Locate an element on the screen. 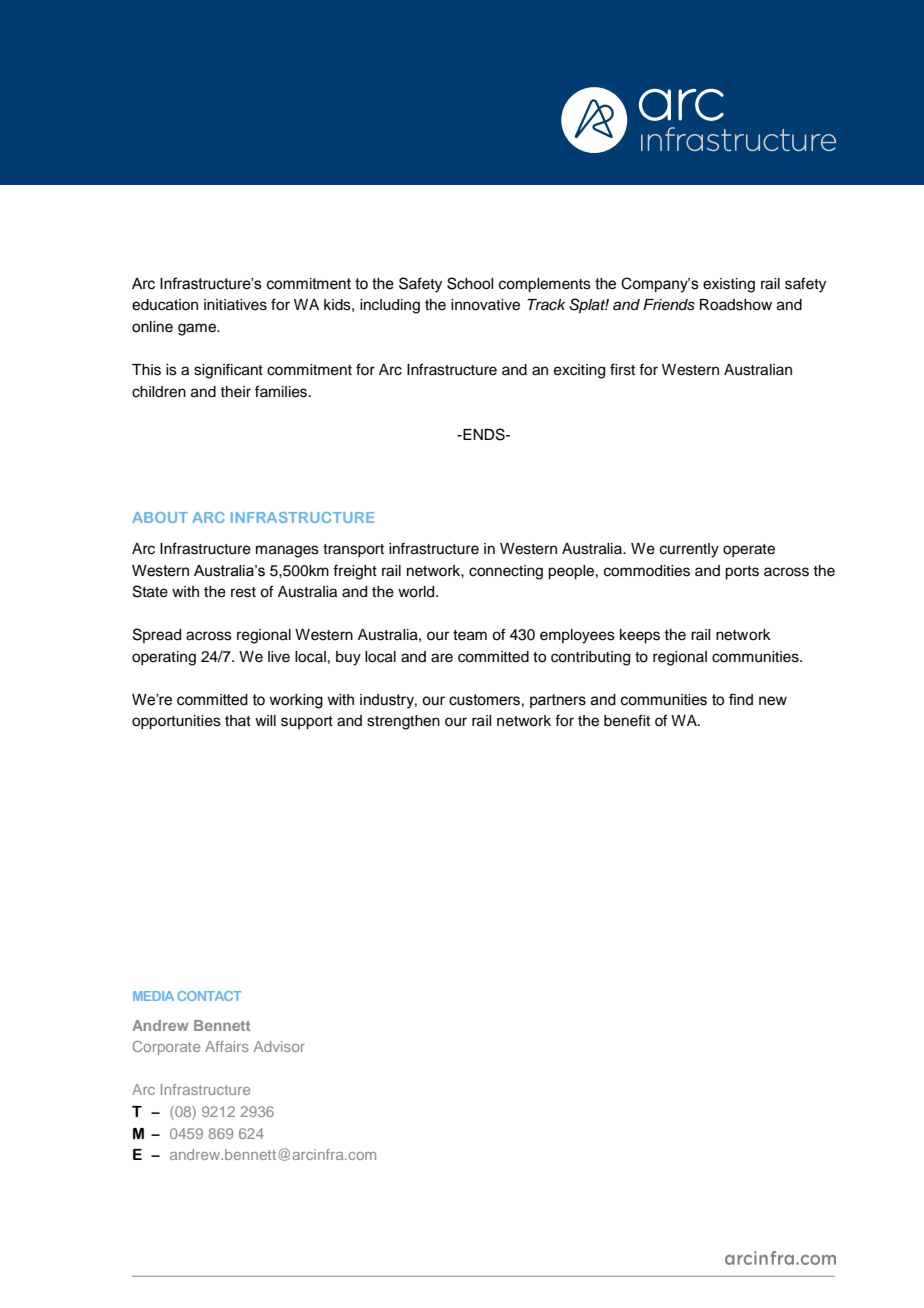  CONTACT is located at coordinates (209, 996).
